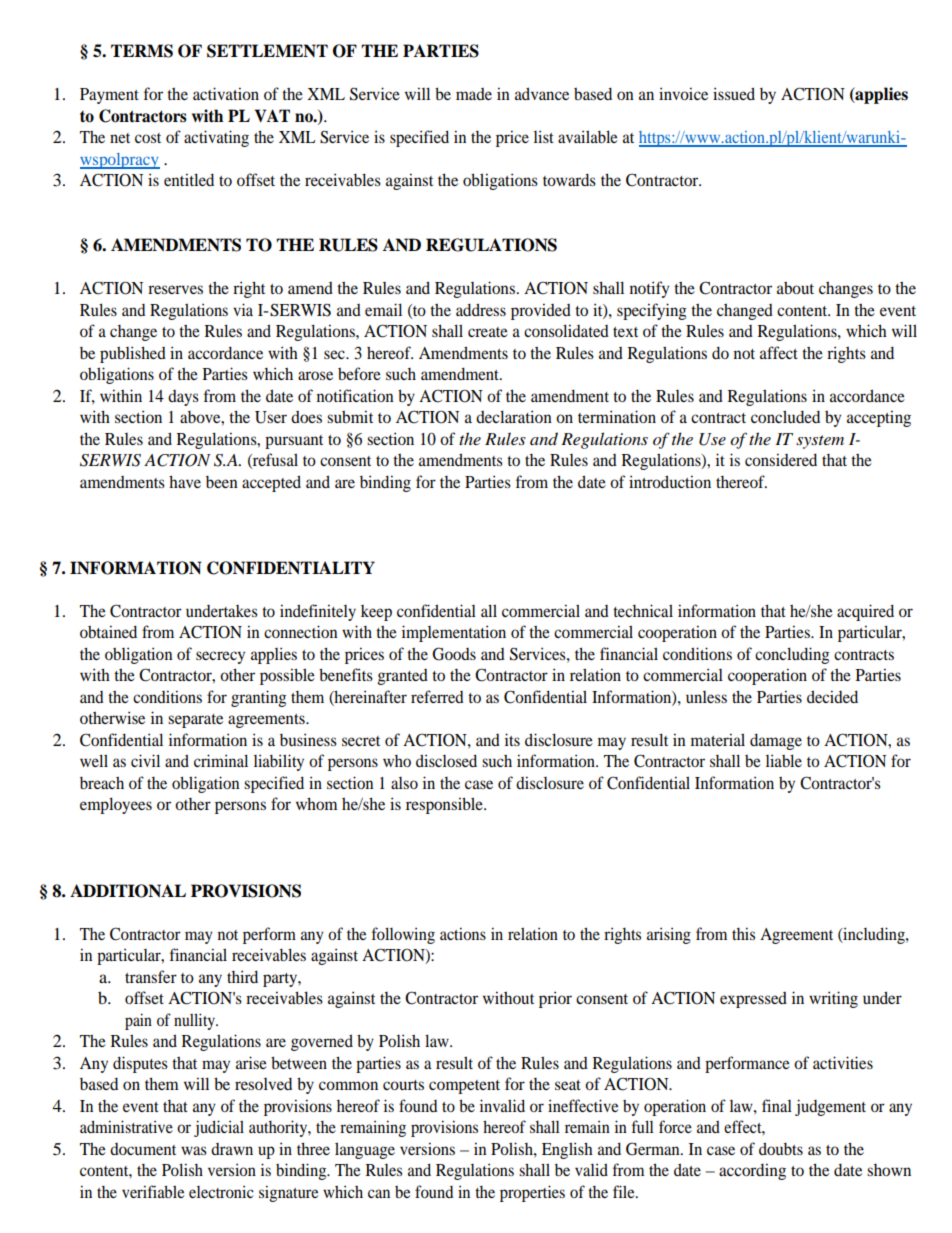  I want to click on implementation, so click(454, 633).
